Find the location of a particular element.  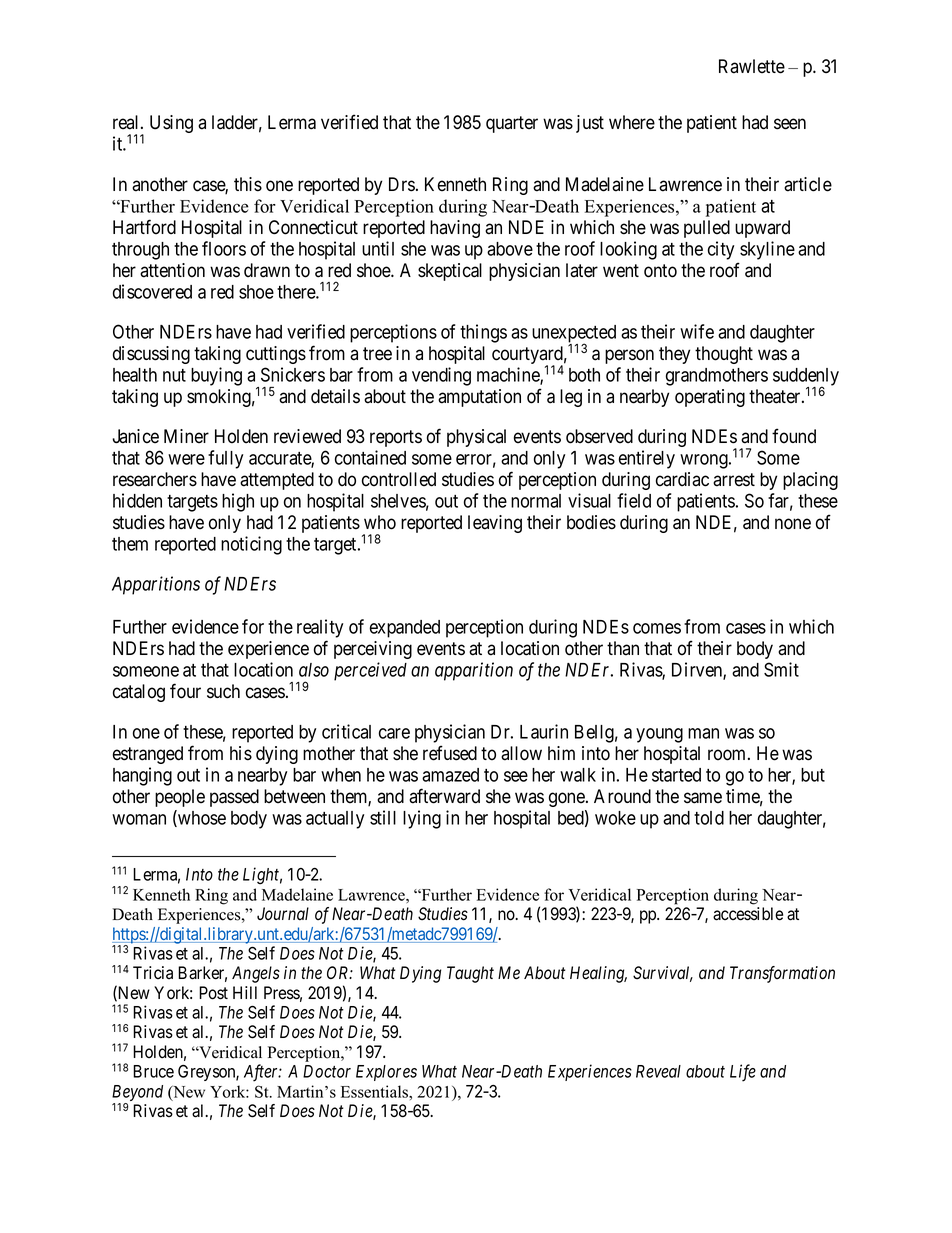

comes is located at coordinates (657, 628).
